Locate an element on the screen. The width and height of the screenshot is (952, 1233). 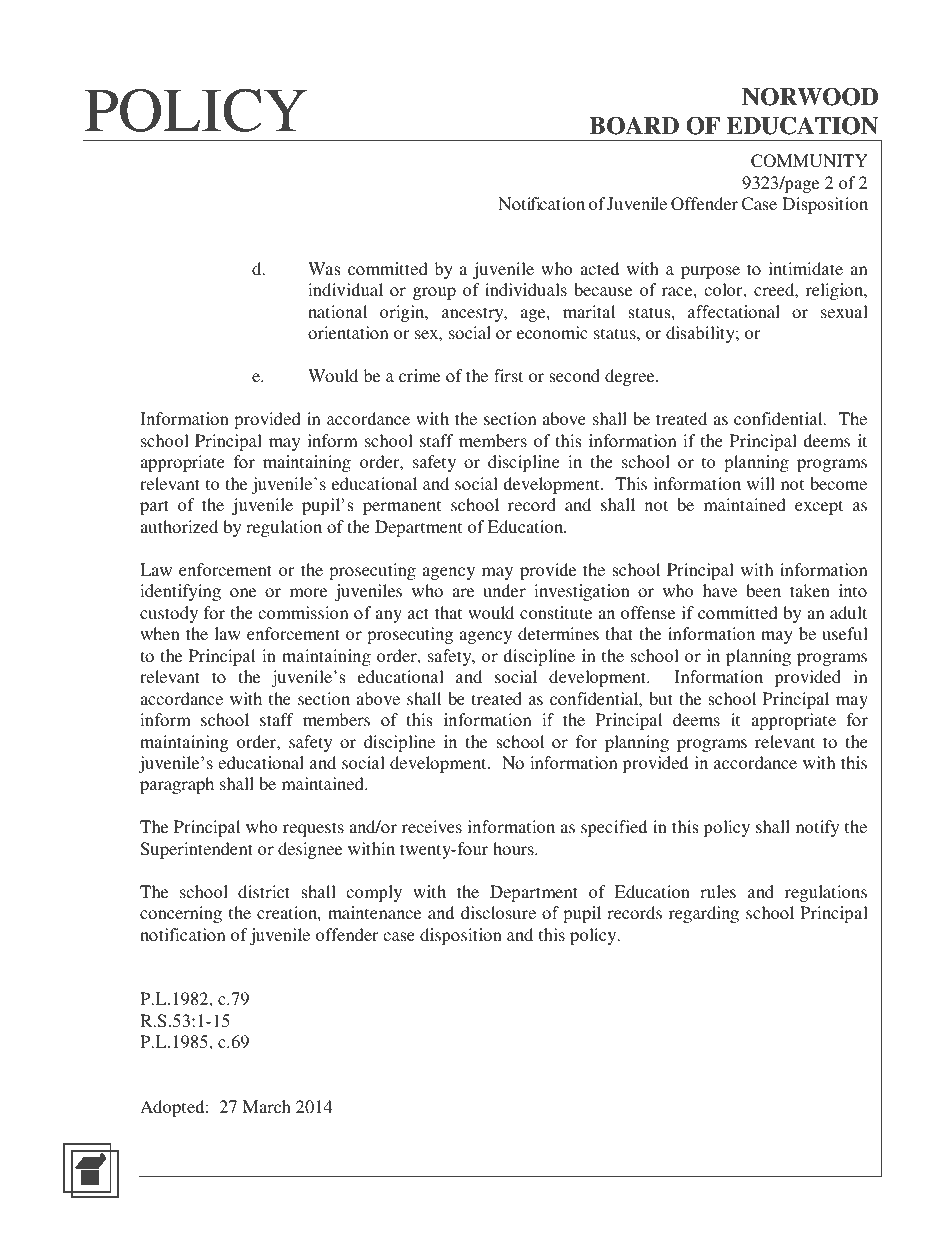
NORWOOD is located at coordinates (810, 96).
